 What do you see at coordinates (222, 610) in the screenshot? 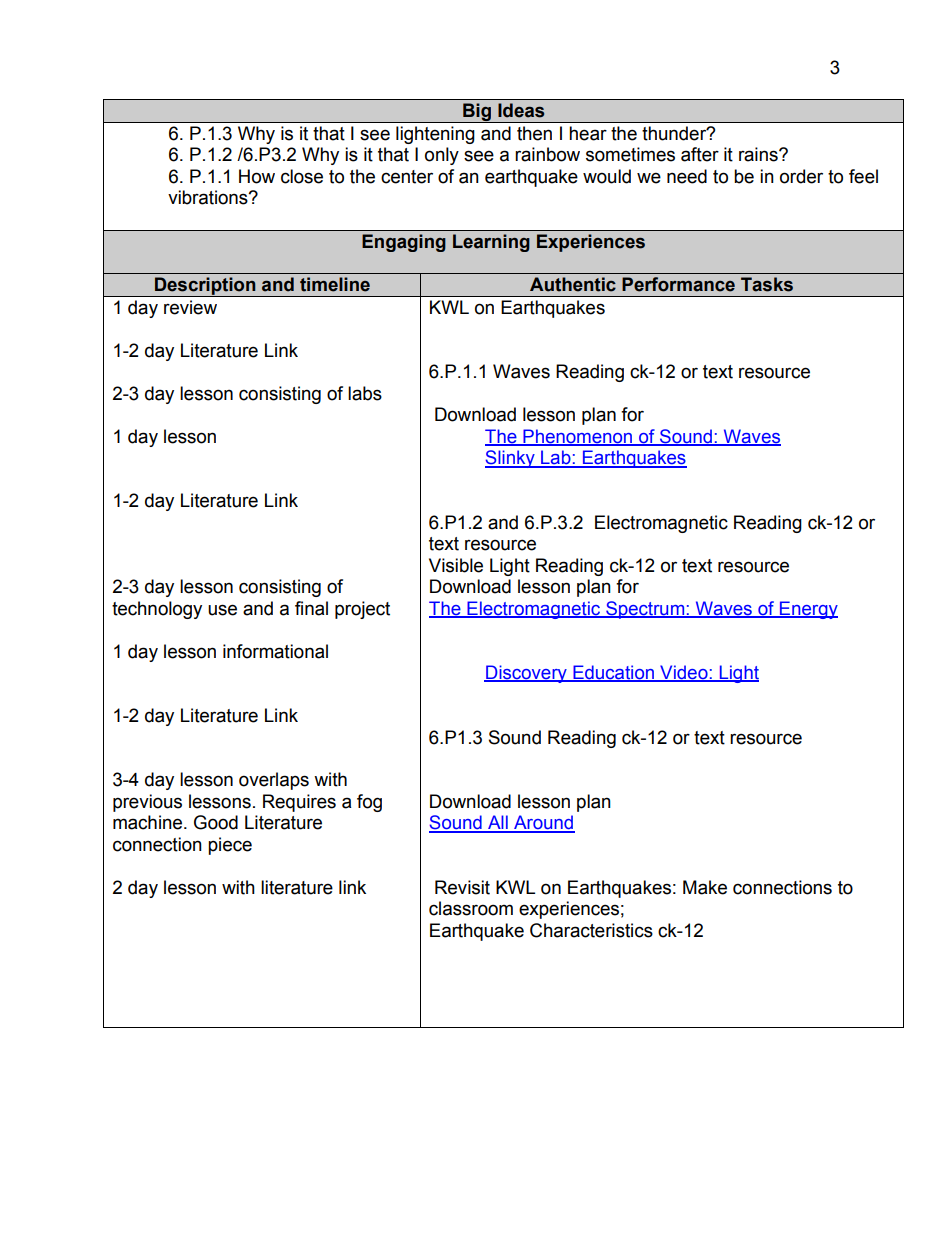
I see `use` at bounding box center [222, 610].
